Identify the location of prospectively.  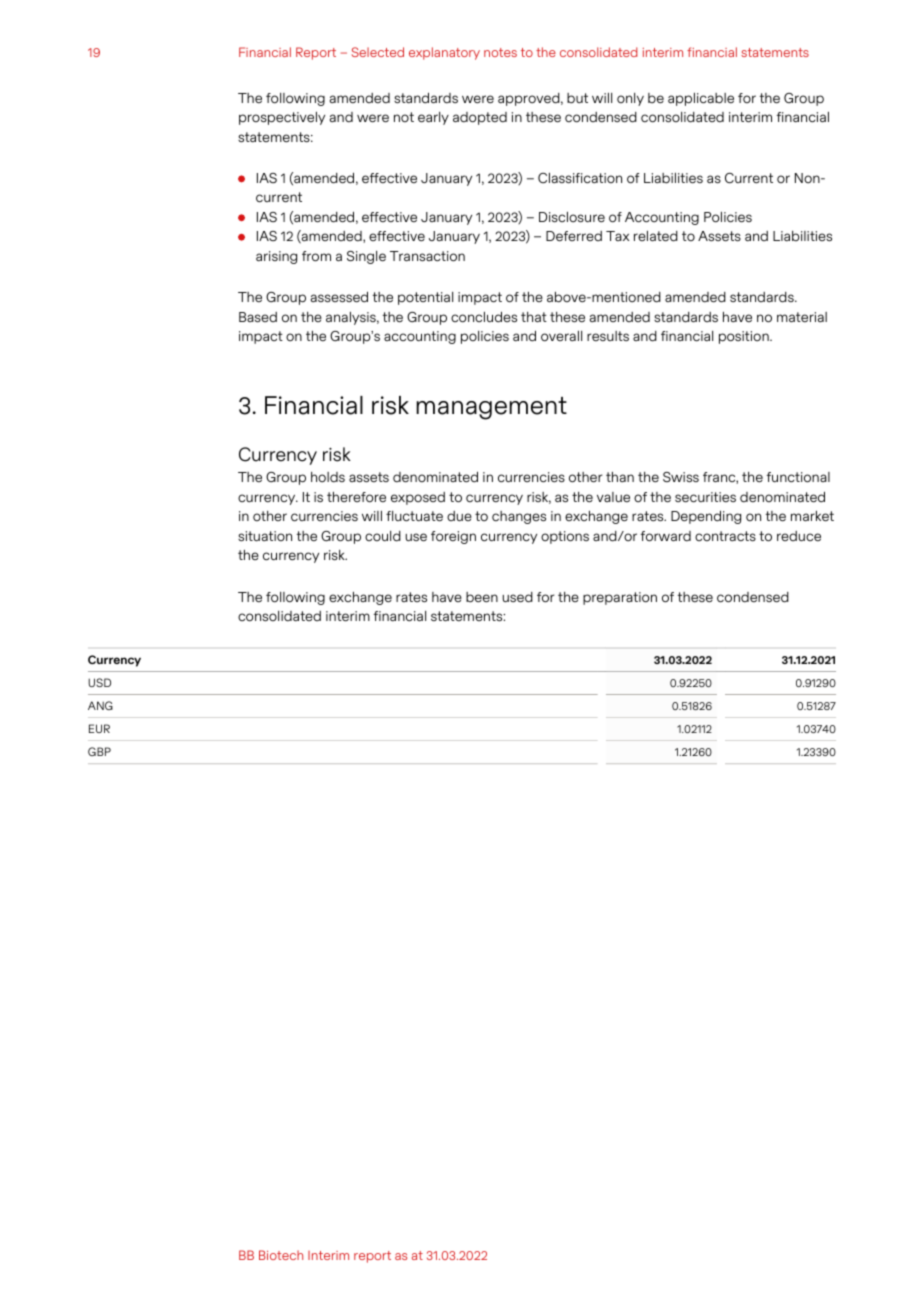
(282, 118).
